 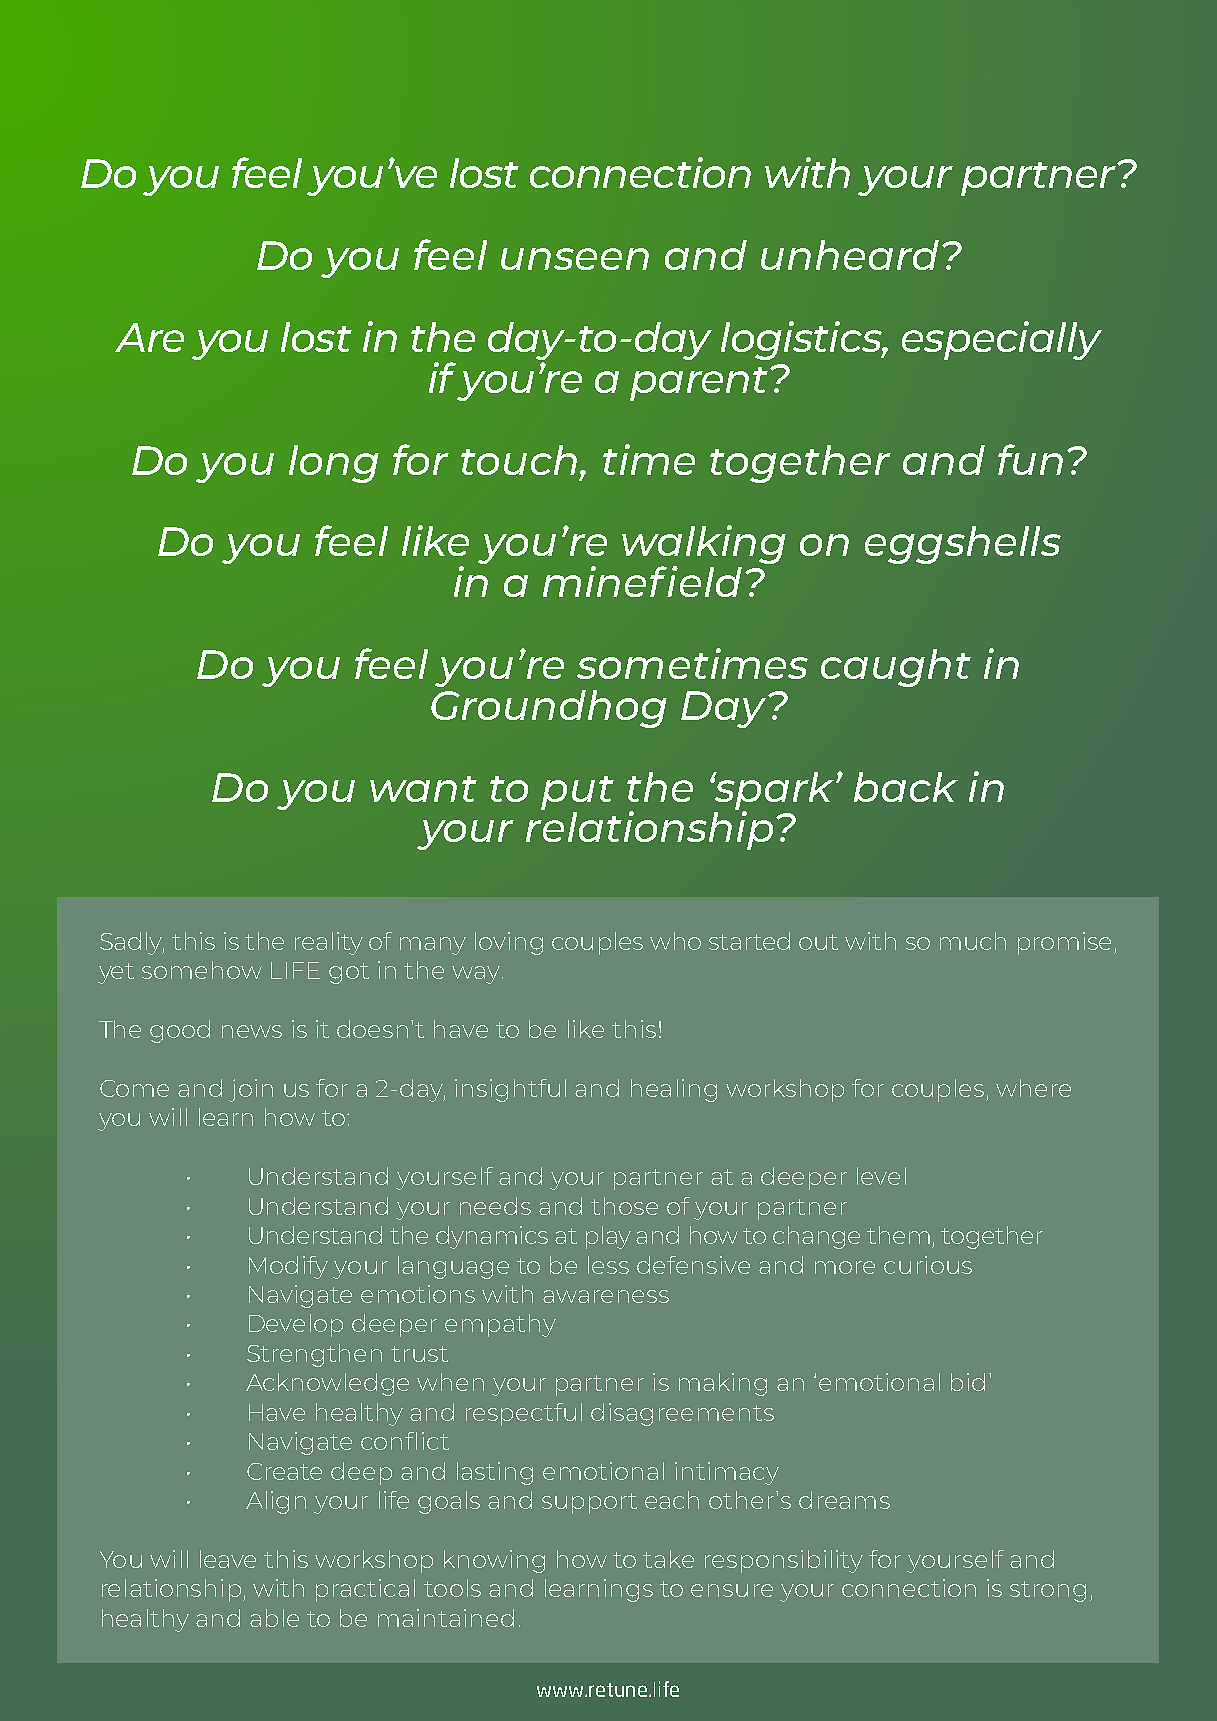 I want to click on much, so click(x=973, y=941).
